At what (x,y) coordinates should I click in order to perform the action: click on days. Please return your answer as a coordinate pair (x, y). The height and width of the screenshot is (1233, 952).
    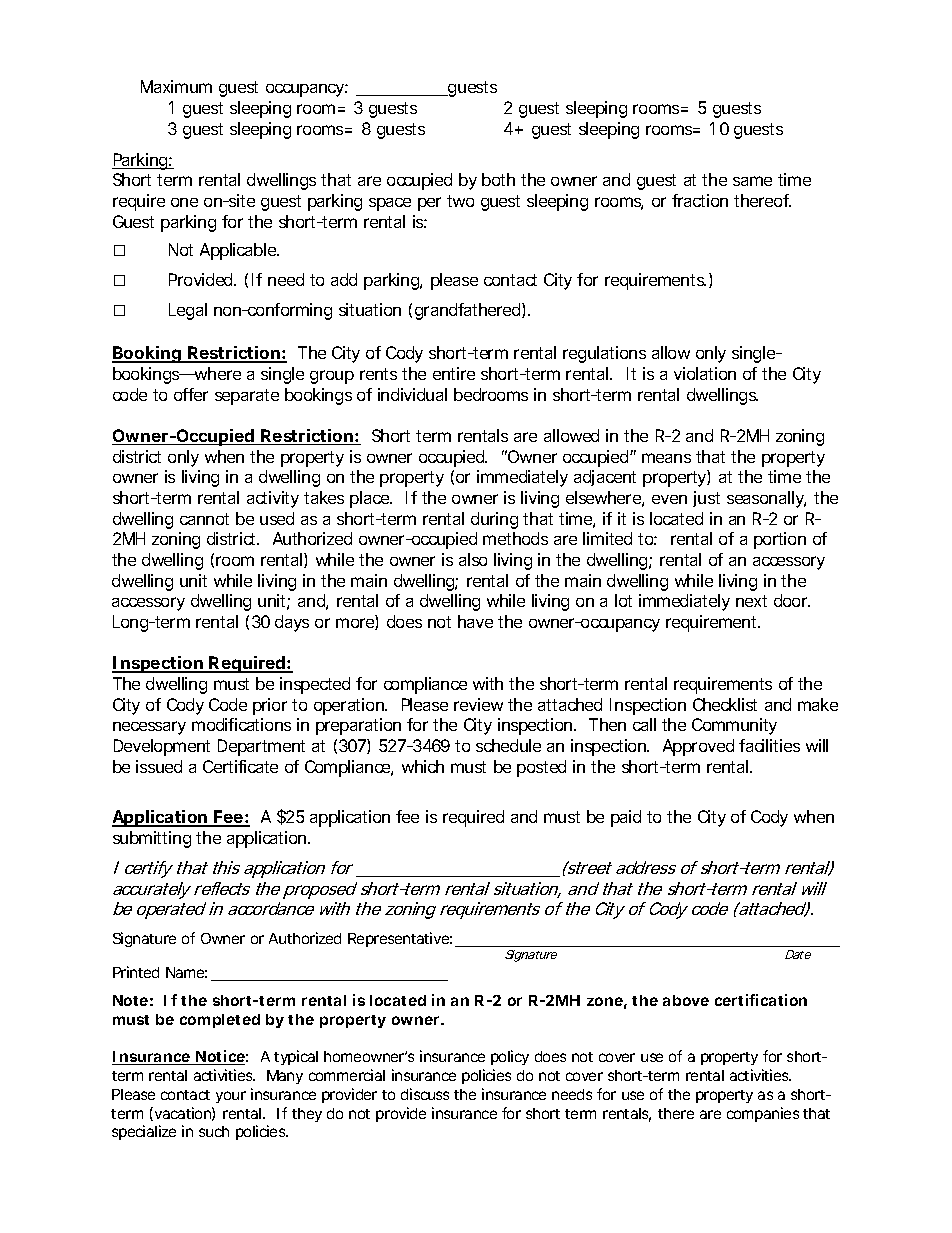
    Looking at the image, I should click on (292, 623).
